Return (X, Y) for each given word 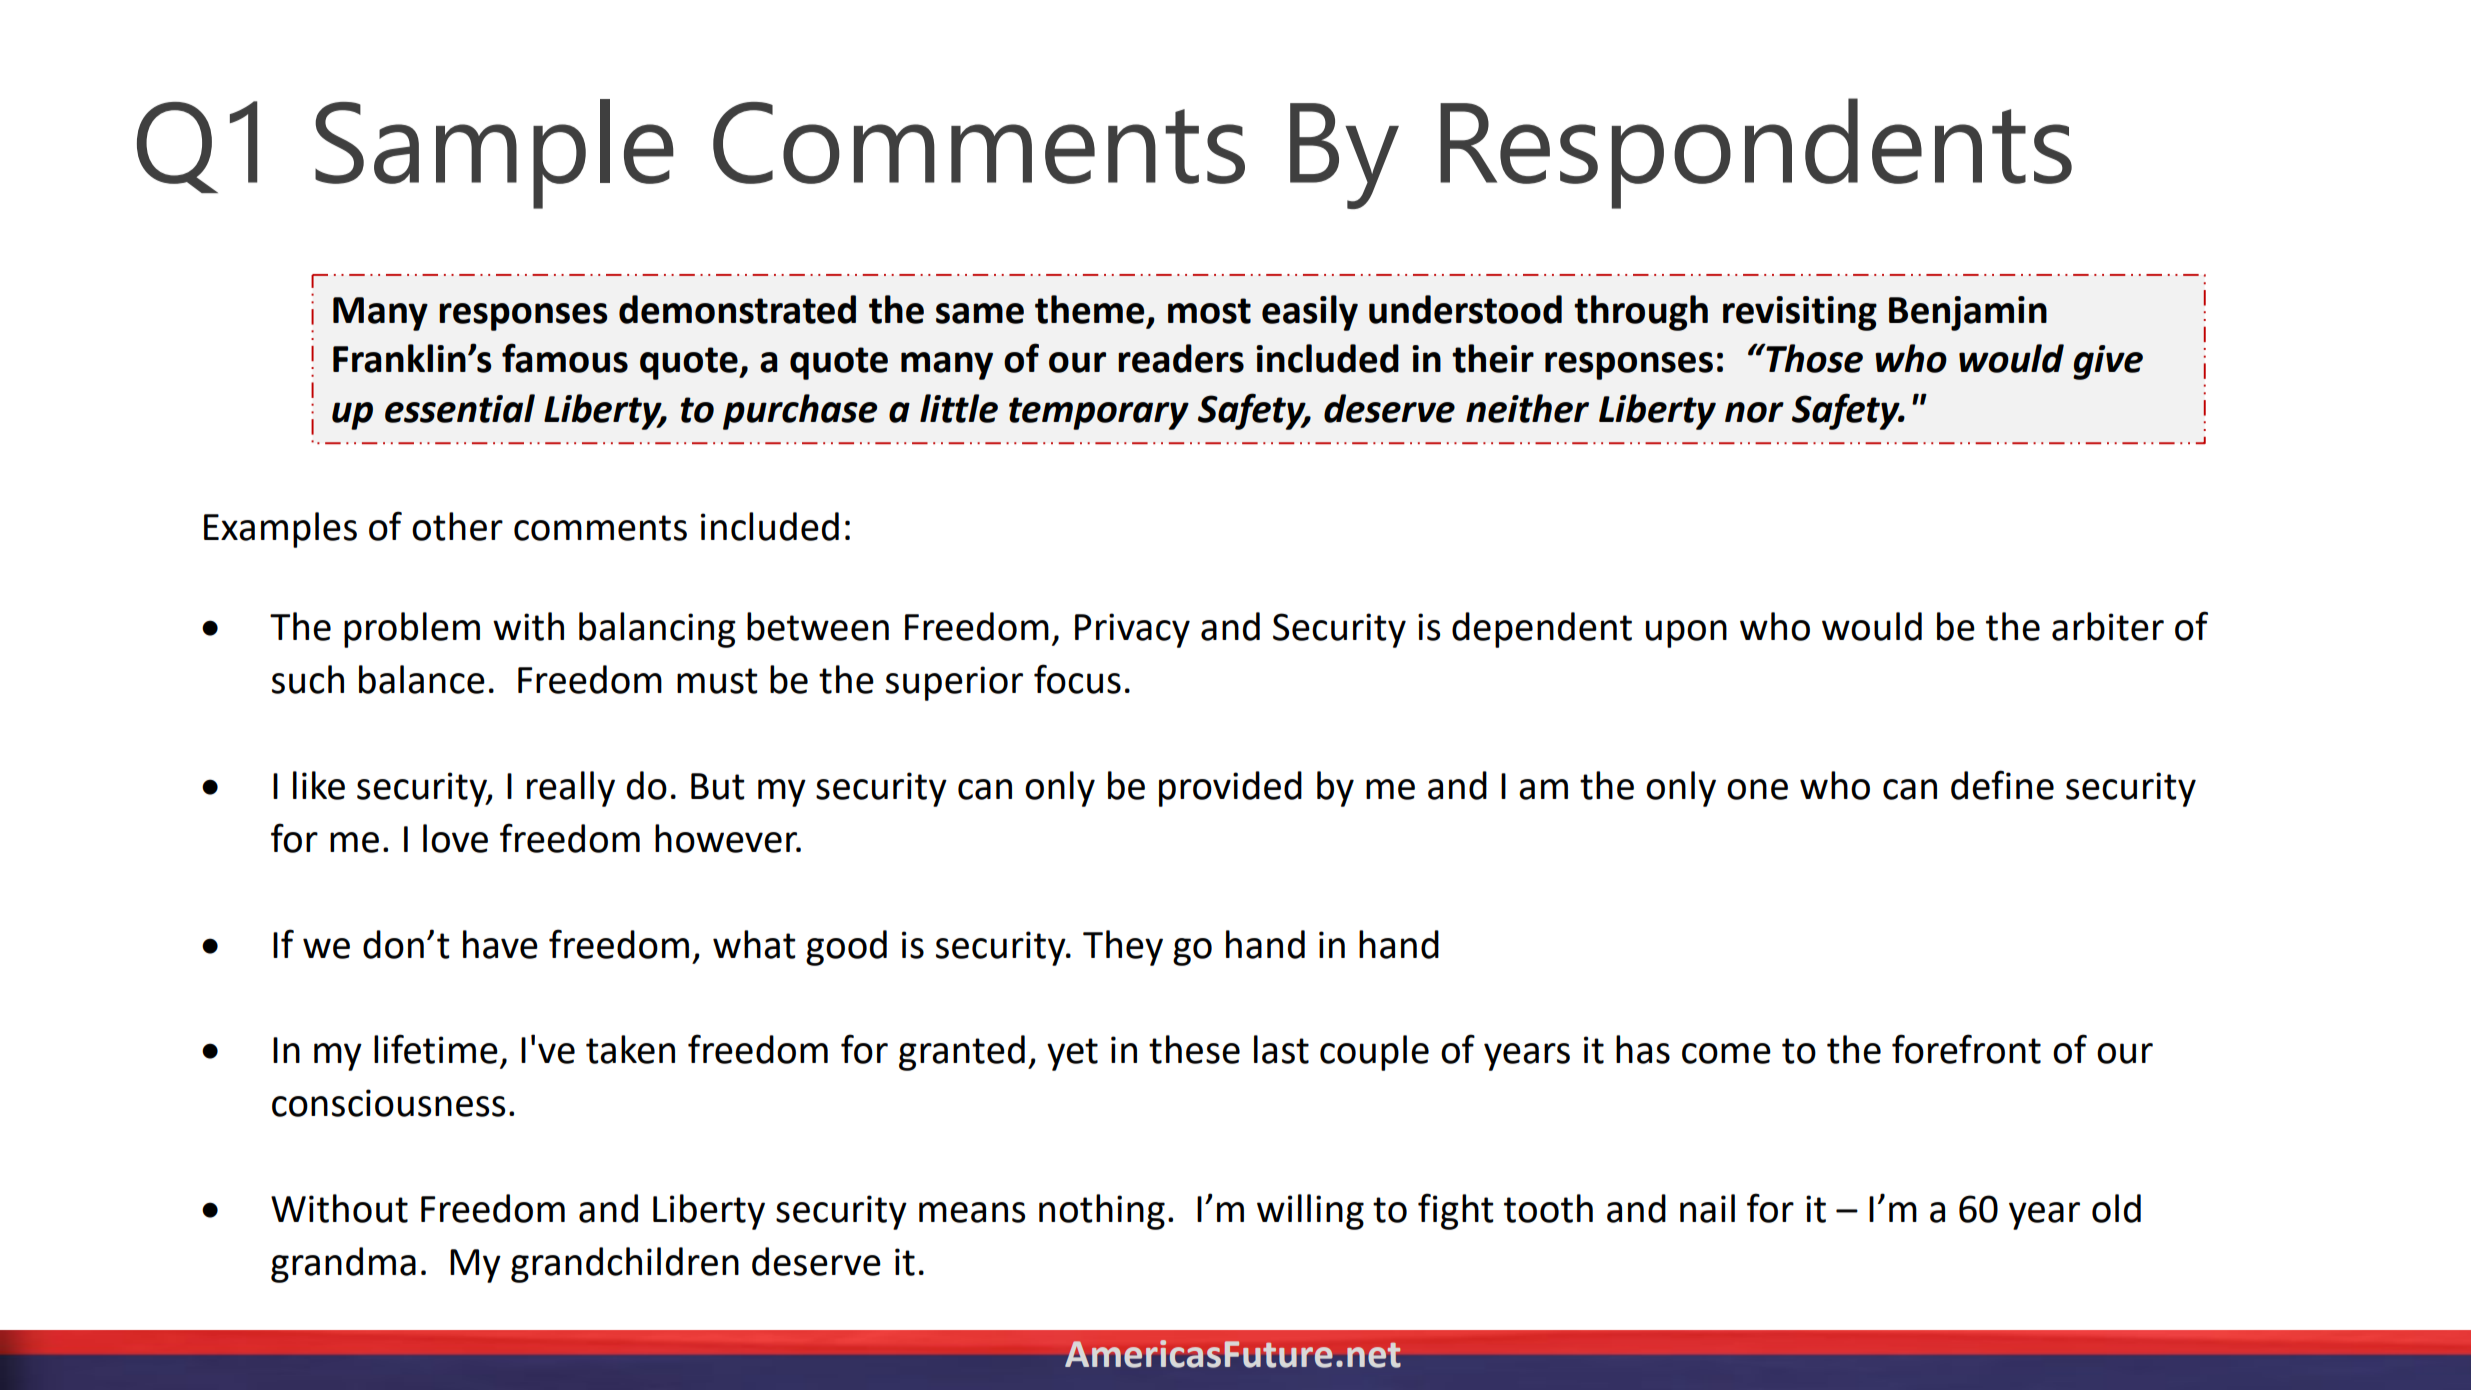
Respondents (1756, 153)
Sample (494, 154)
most (1209, 311)
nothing (1102, 1212)
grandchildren (625, 1265)
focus (1077, 679)
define (2002, 785)
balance (422, 679)
